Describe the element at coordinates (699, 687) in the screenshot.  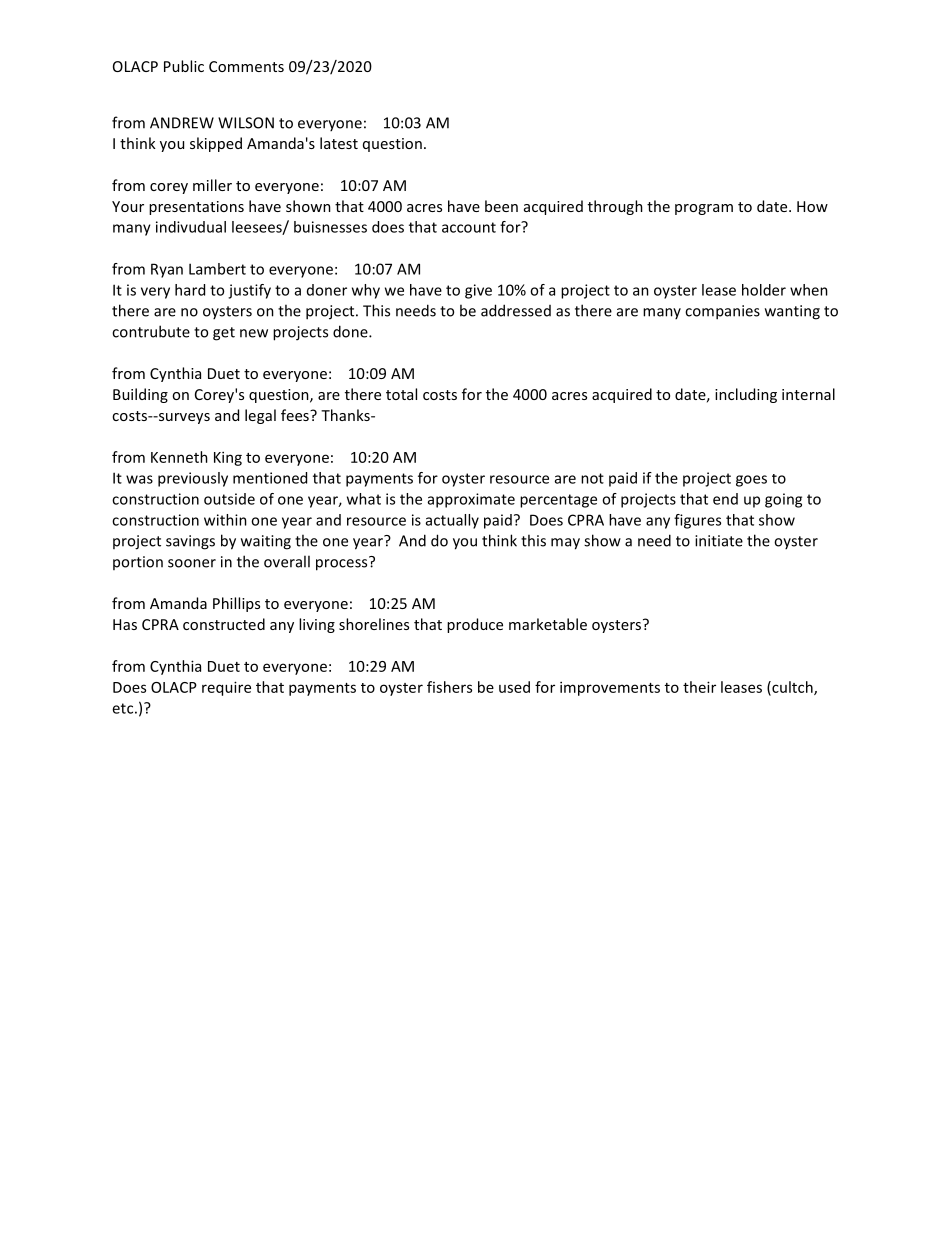
I see `their` at that location.
